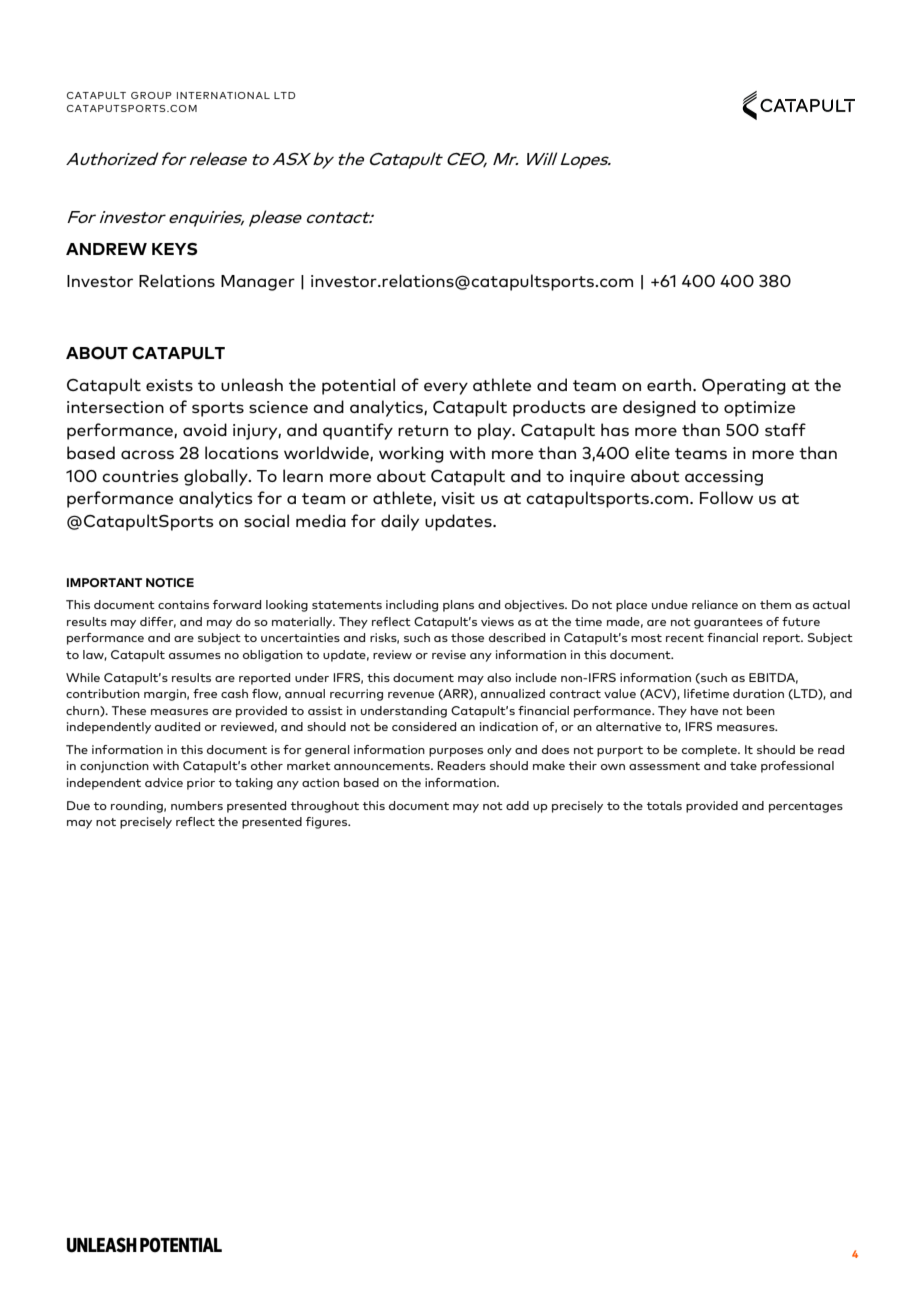 This page has height=1308, width=924. I want to click on numbers, so click(197, 805).
